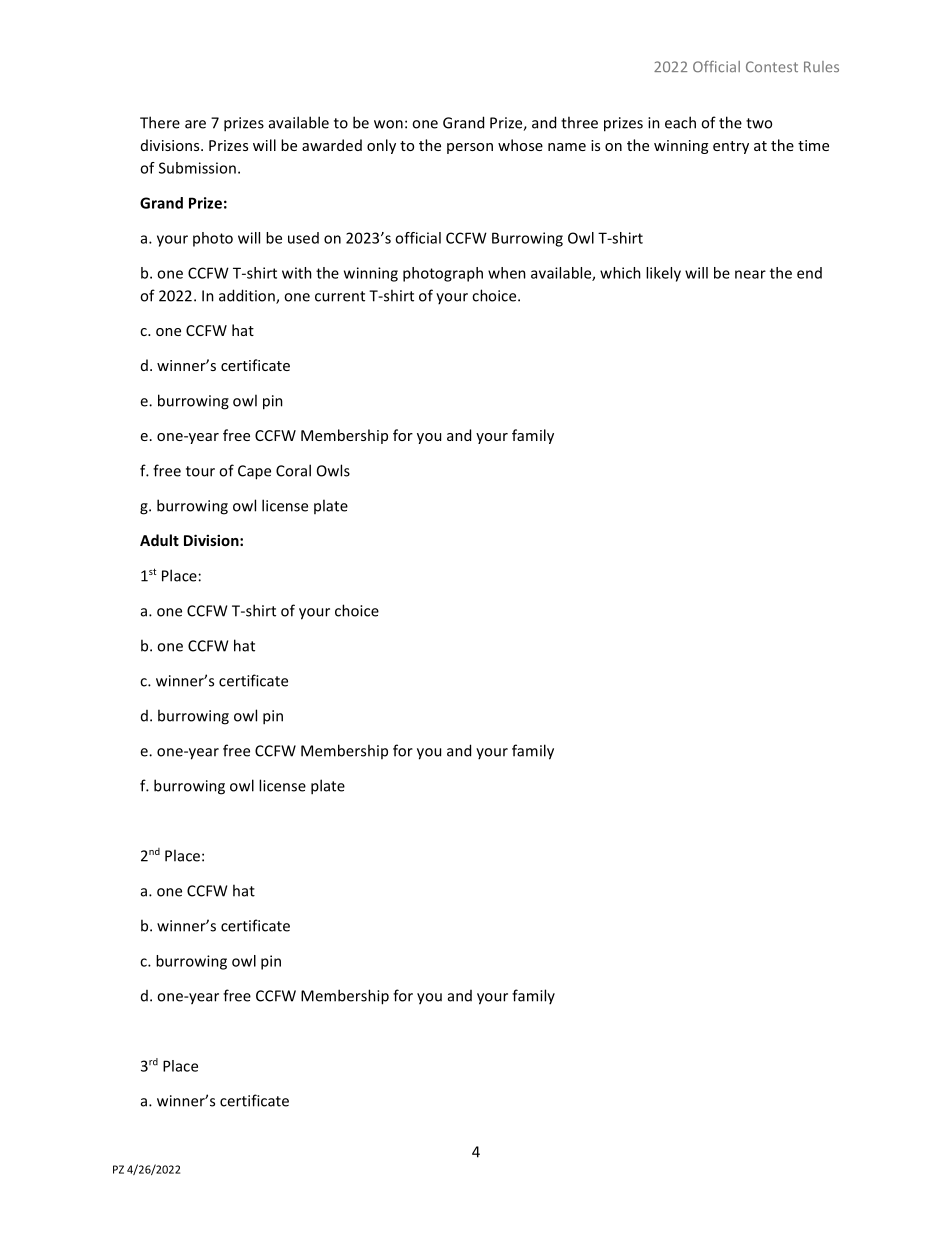 This page has height=1233, width=952. I want to click on Cape, so click(254, 472).
